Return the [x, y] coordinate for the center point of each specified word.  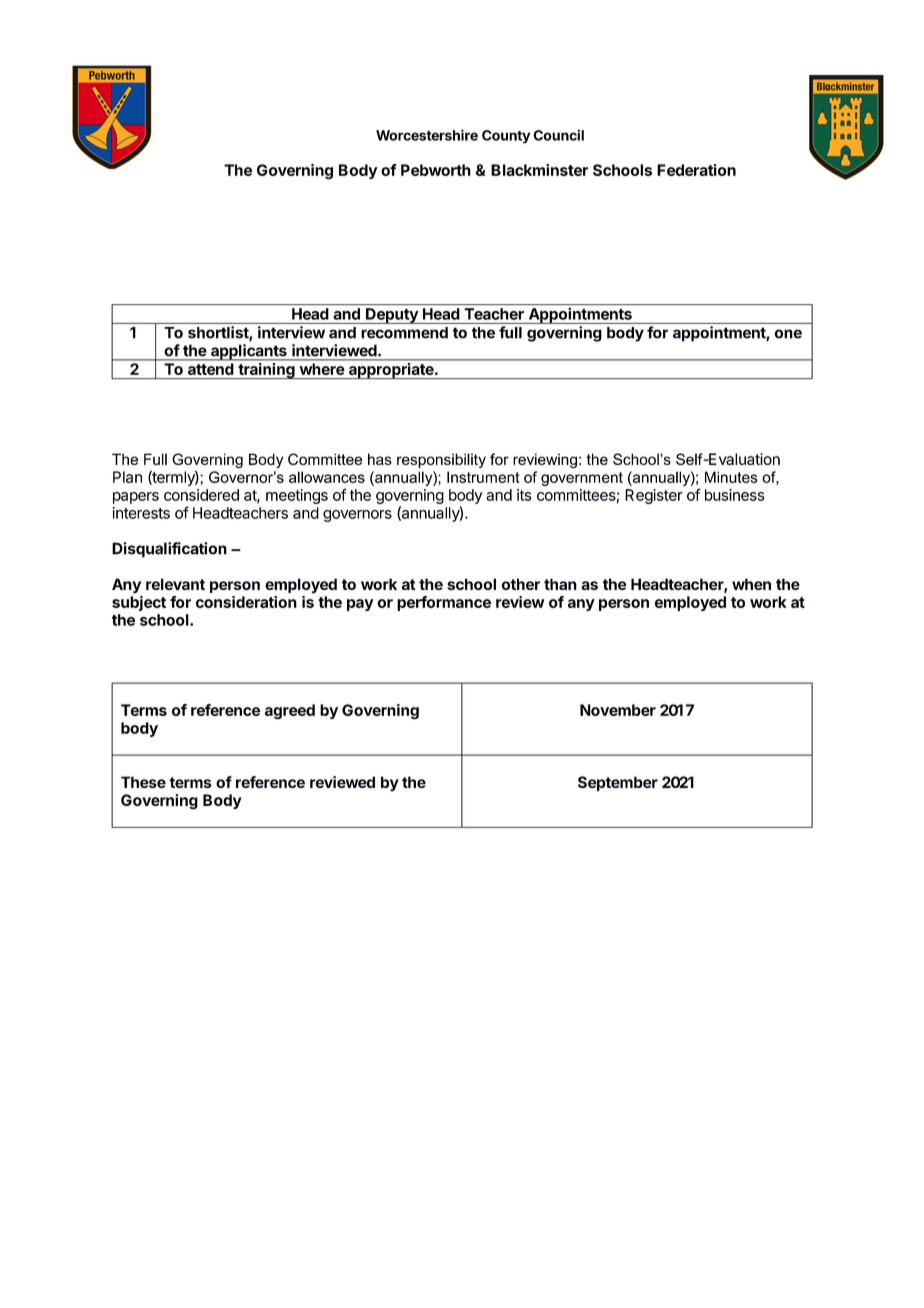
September [618, 783]
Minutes [731, 477]
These [143, 782]
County [506, 137]
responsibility [441, 460]
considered [201, 495]
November [618, 710]
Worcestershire [427, 135]
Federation [696, 170]
